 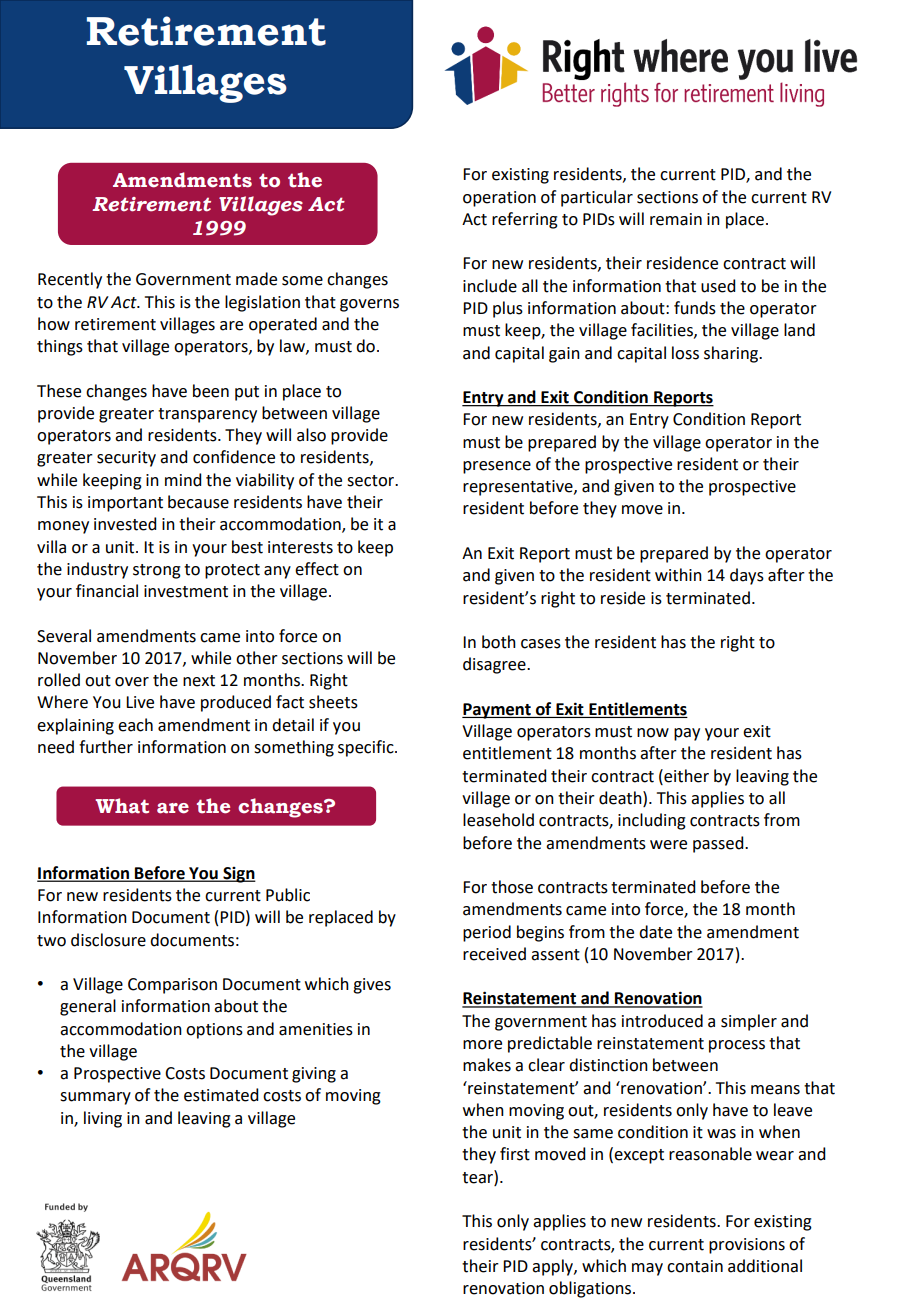 I want to click on period, so click(x=487, y=933).
